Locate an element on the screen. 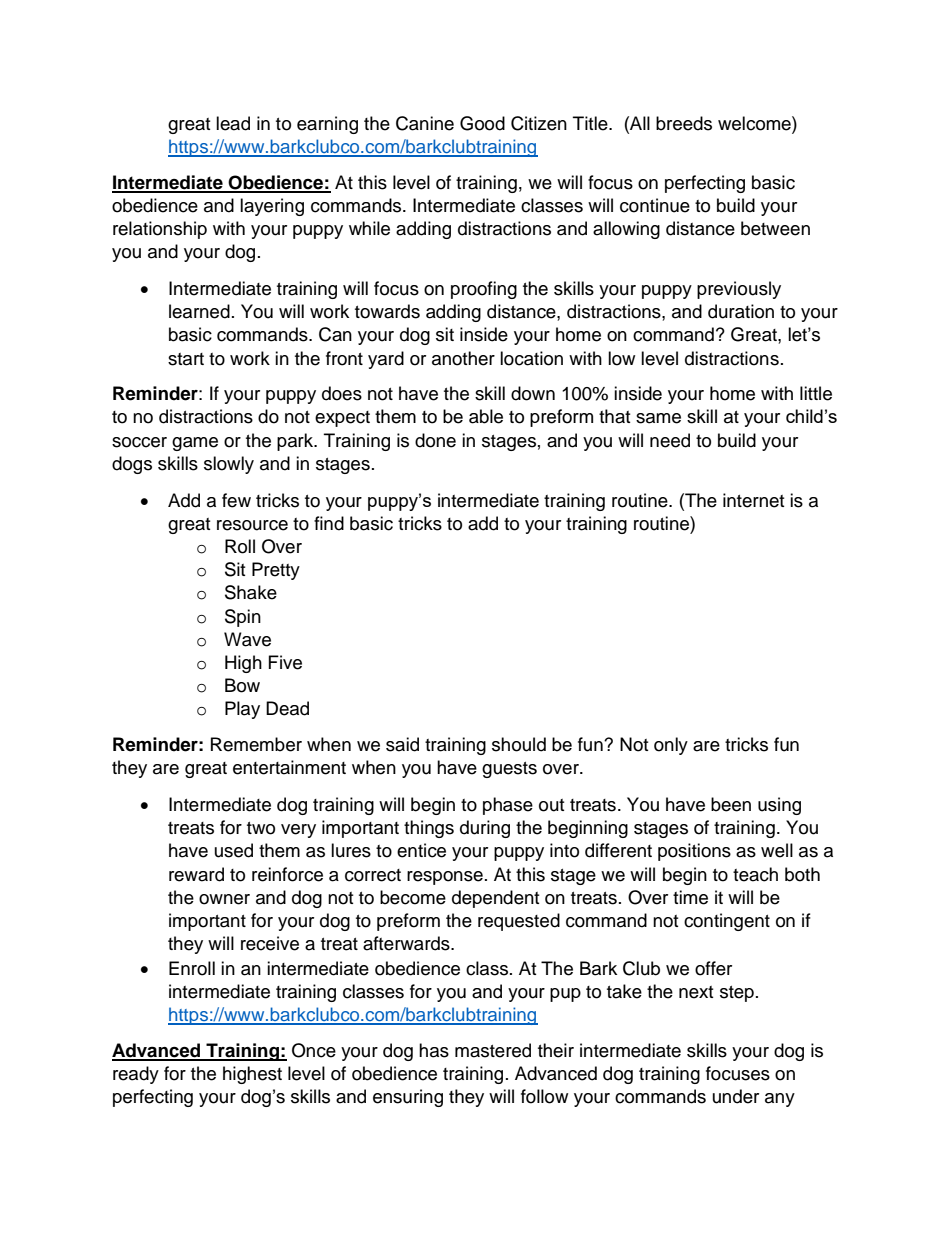 The height and width of the screenshot is (1233, 952). lead is located at coordinates (233, 123).
